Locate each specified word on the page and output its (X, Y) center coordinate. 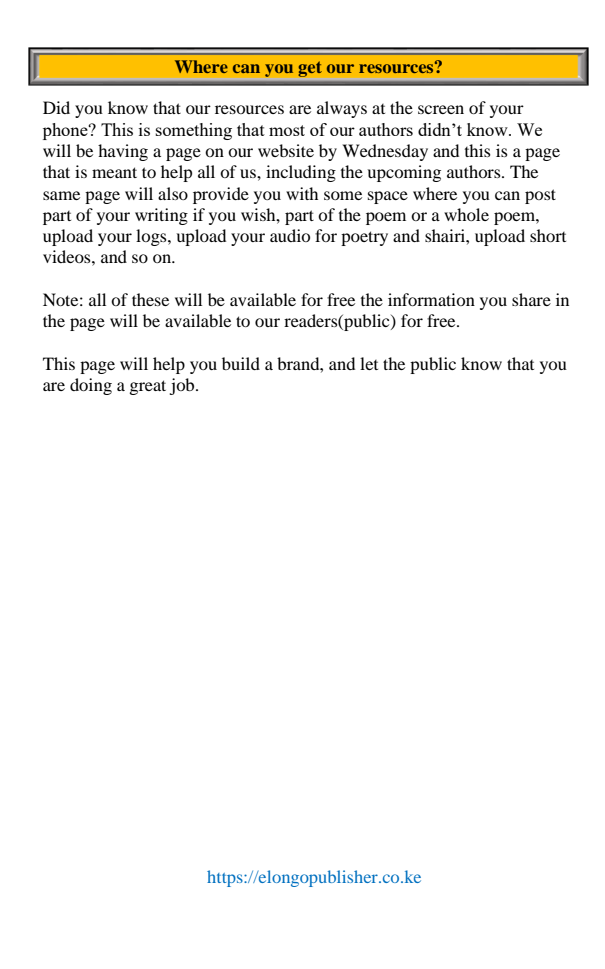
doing (91, 386)
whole (466, 214)
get (310, 69)
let (369, 363)
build (241, 363)
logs (152, 237)
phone (66, 131)
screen (441, 109)
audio (290, 235)
